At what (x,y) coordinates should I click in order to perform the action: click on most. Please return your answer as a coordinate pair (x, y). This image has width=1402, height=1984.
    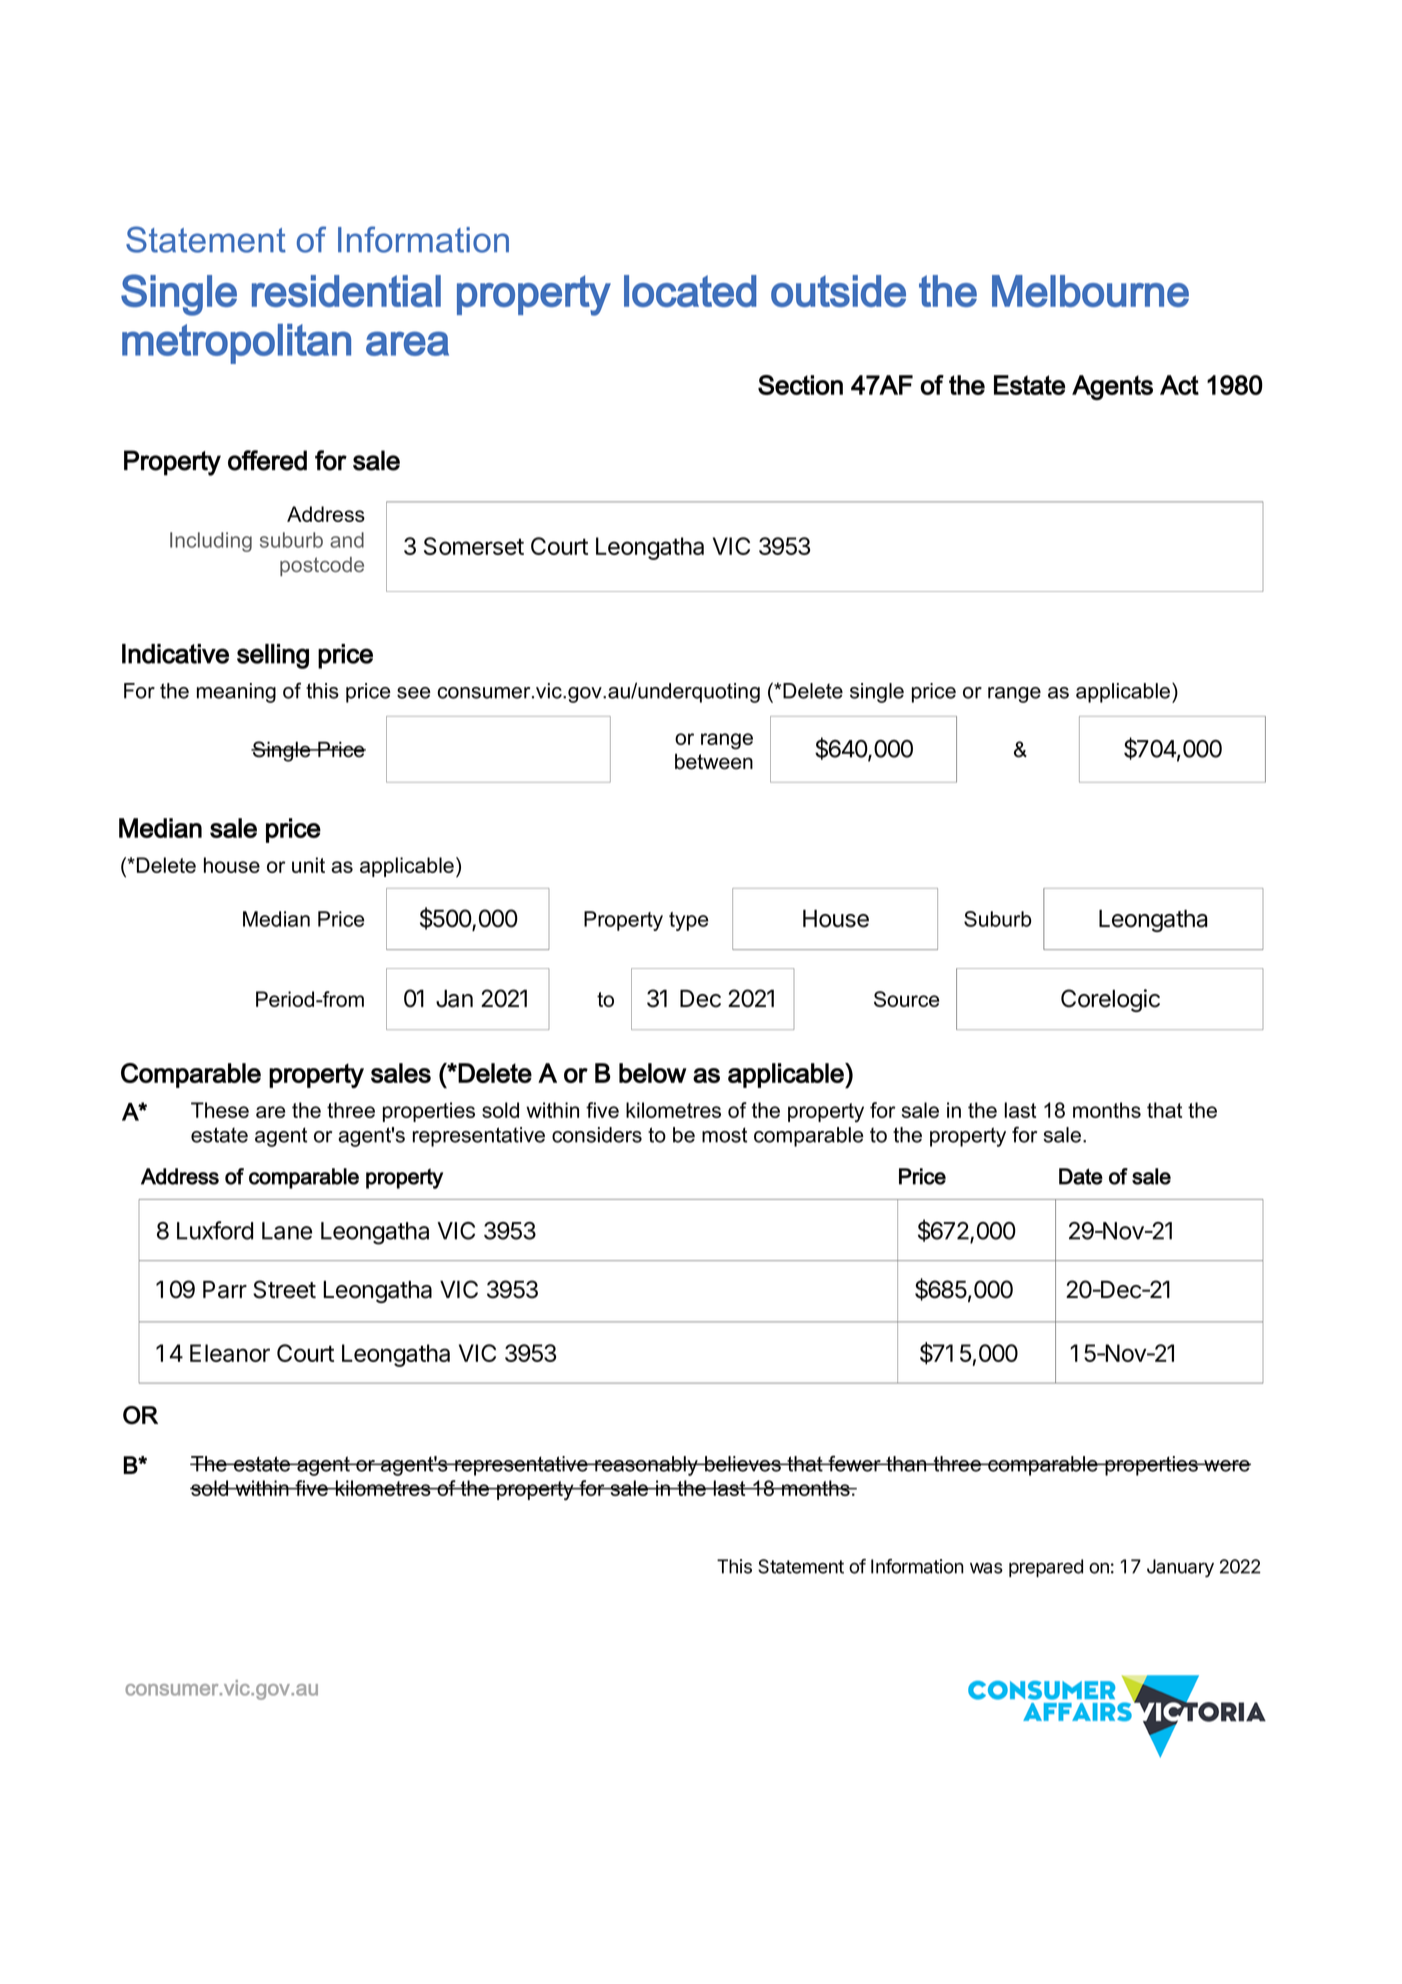
    Looking at the image, I should click on (724, 1135).
